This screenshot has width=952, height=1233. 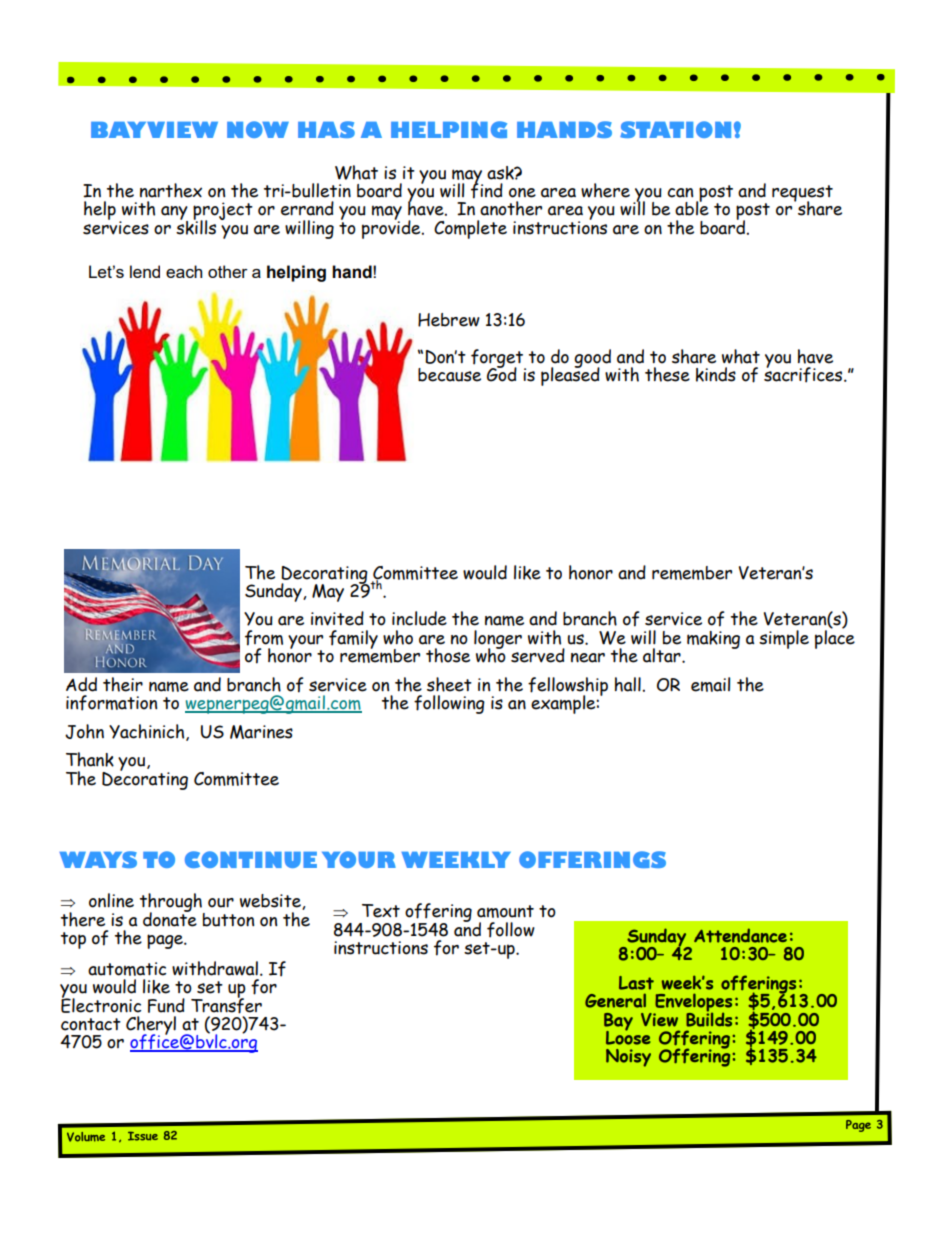 What do you see at coordinates (449, 684) in the screenshot?
I see `sheet` at bounding box center [449, 684].
